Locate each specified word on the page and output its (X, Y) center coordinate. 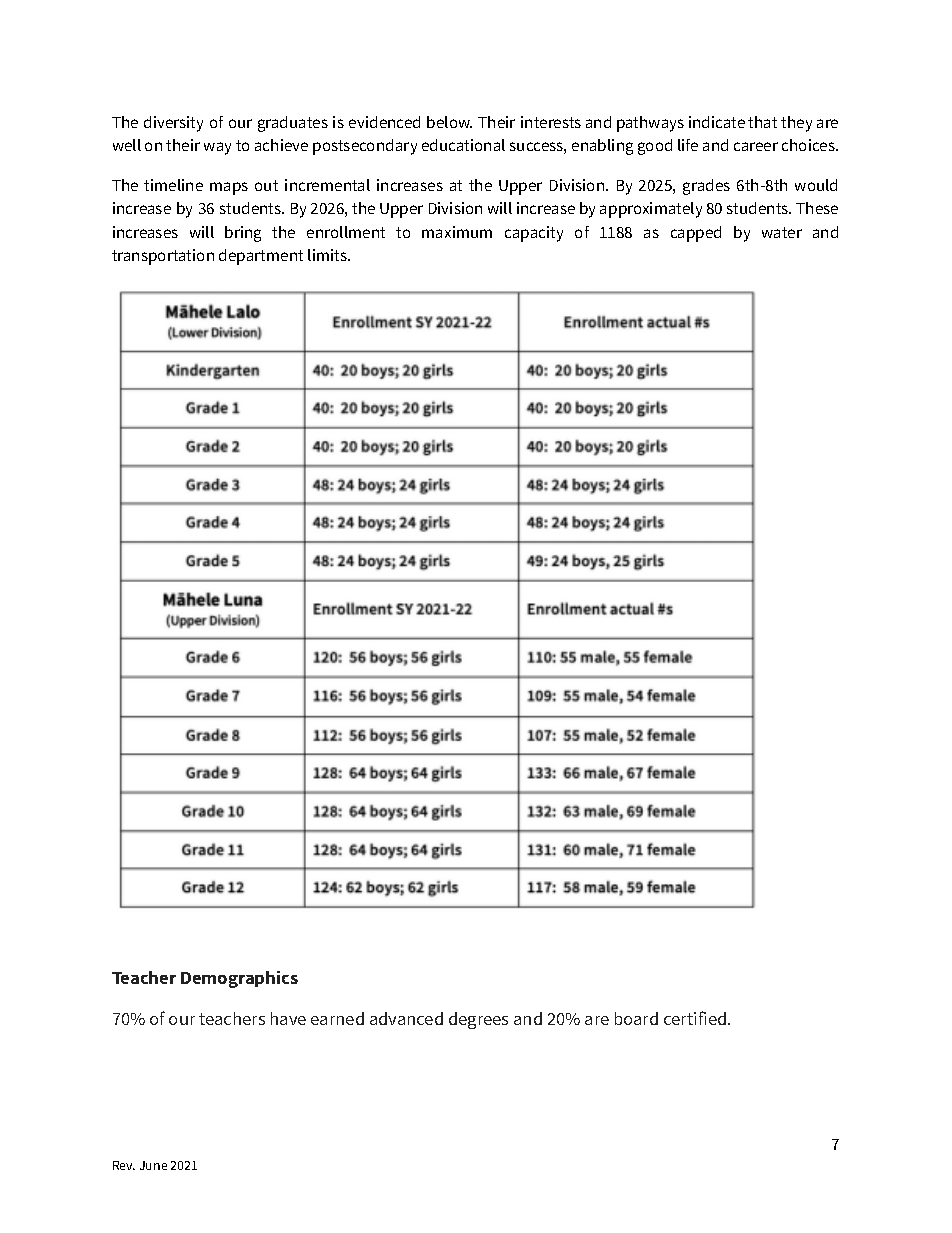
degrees (478, 1020)
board (636, 1018)
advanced (406, 1018)
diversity (173, 124)
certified (696, 1018)
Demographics (239, 979)
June (153, 1165)
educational (463, 145)
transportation (163, 257)
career (756, 146)
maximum (457, 232)
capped (696, 234)
